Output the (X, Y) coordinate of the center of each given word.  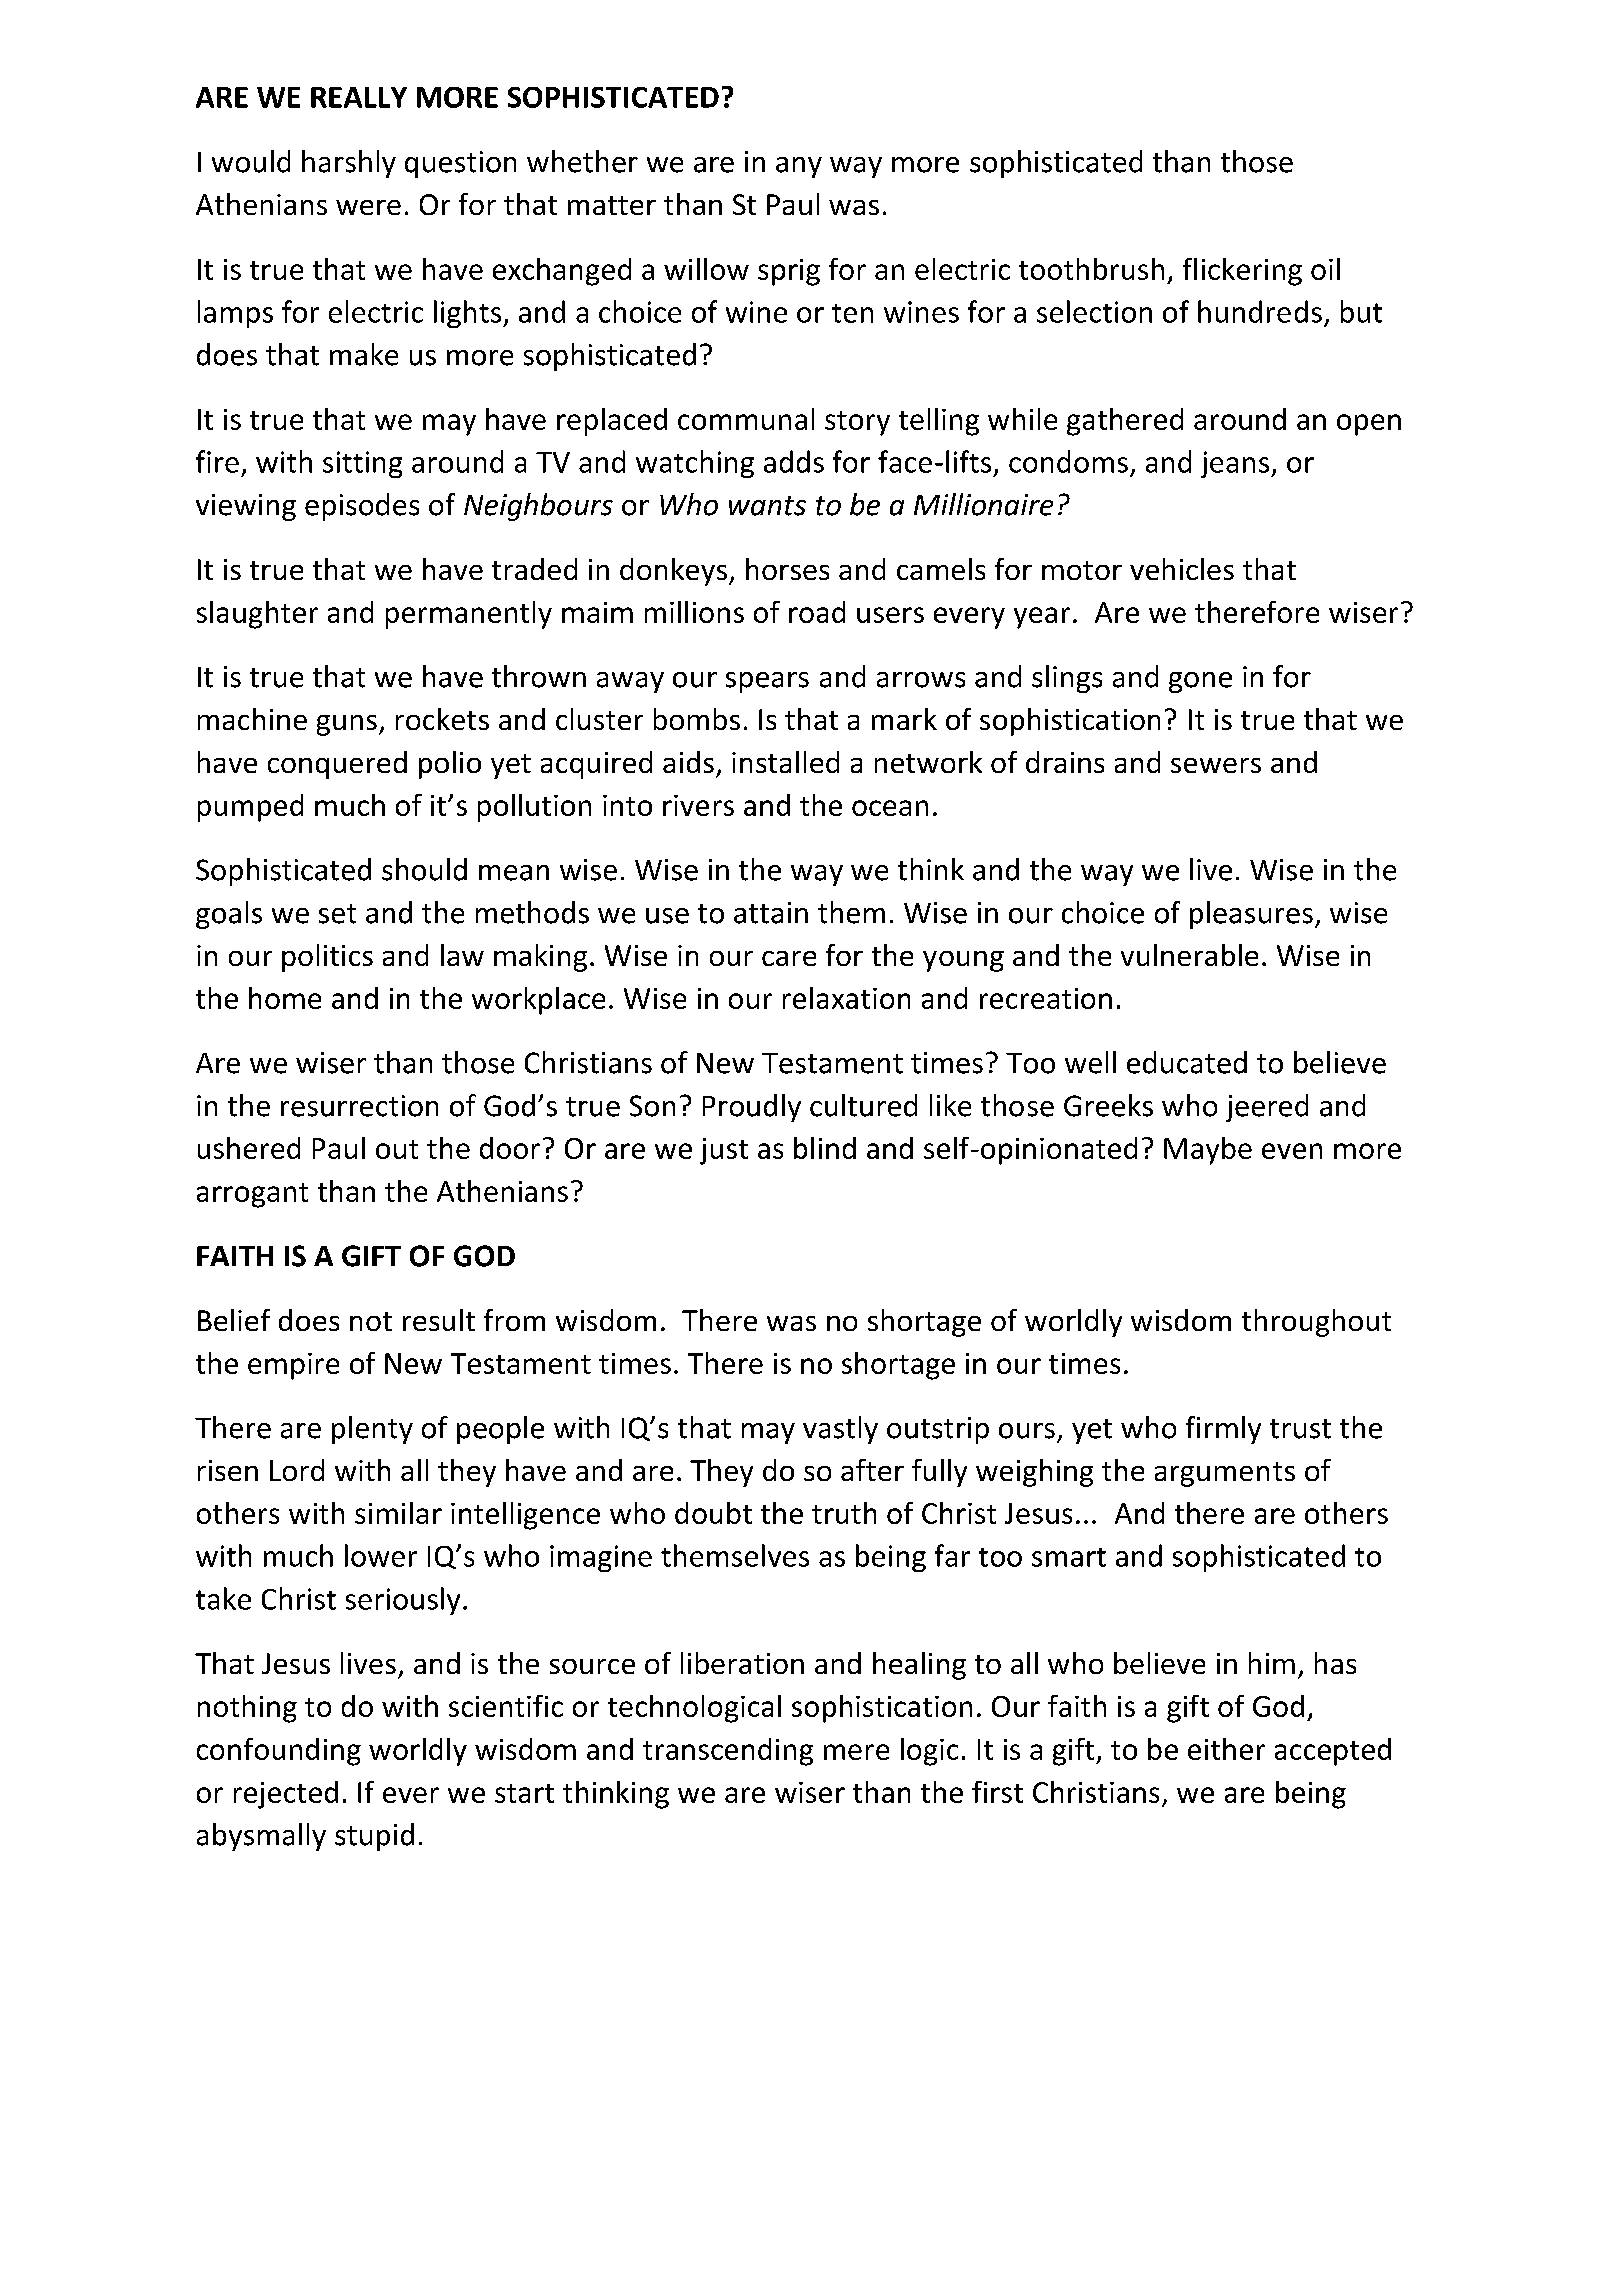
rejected (286, 1795)
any (799, 167)
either (1226, 1749)
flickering (1242, 272)
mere (856, 1752)
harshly (349, 164)
